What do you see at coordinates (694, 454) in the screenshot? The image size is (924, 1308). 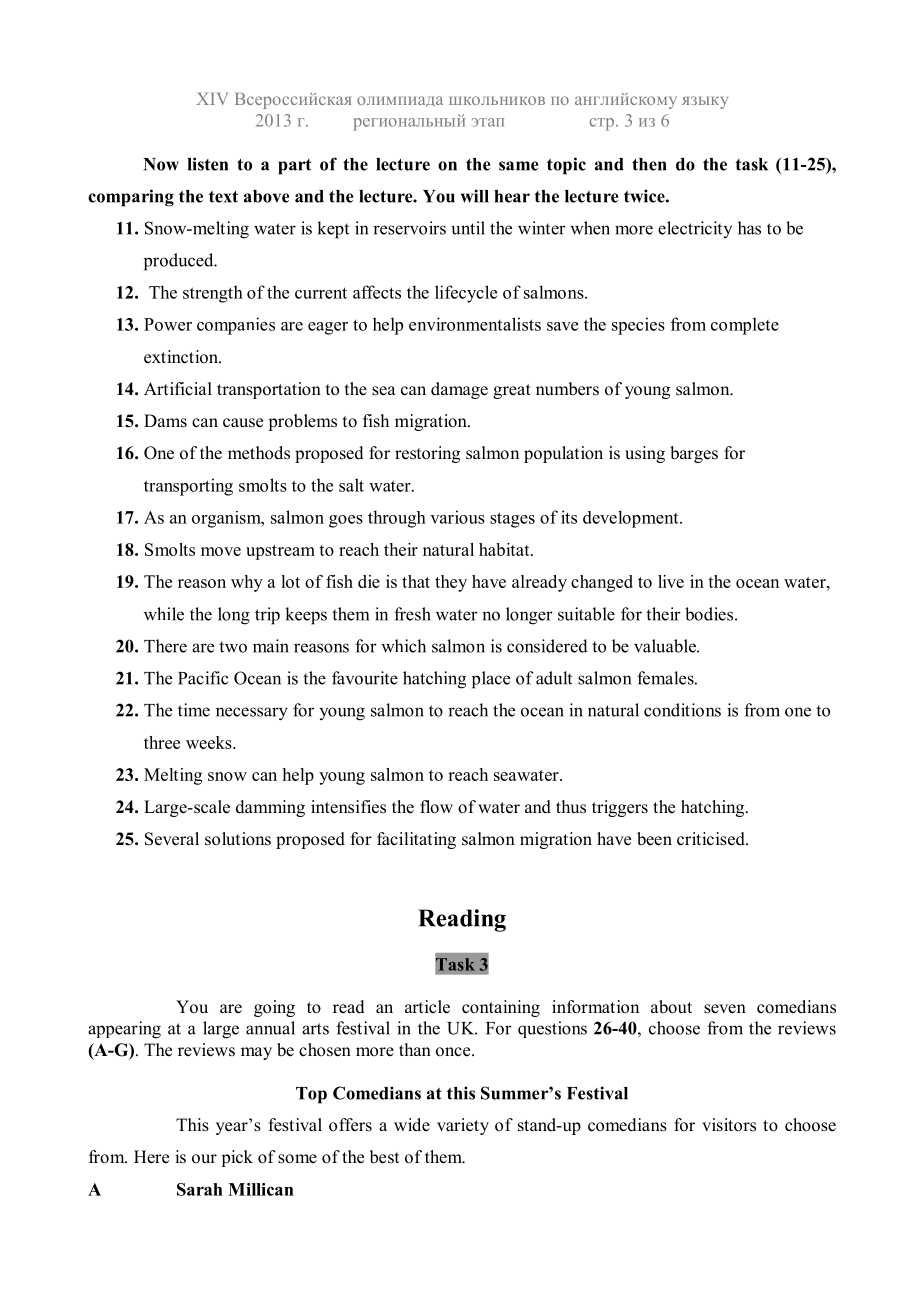 I see `barges` at bounding box center [694, 454].
